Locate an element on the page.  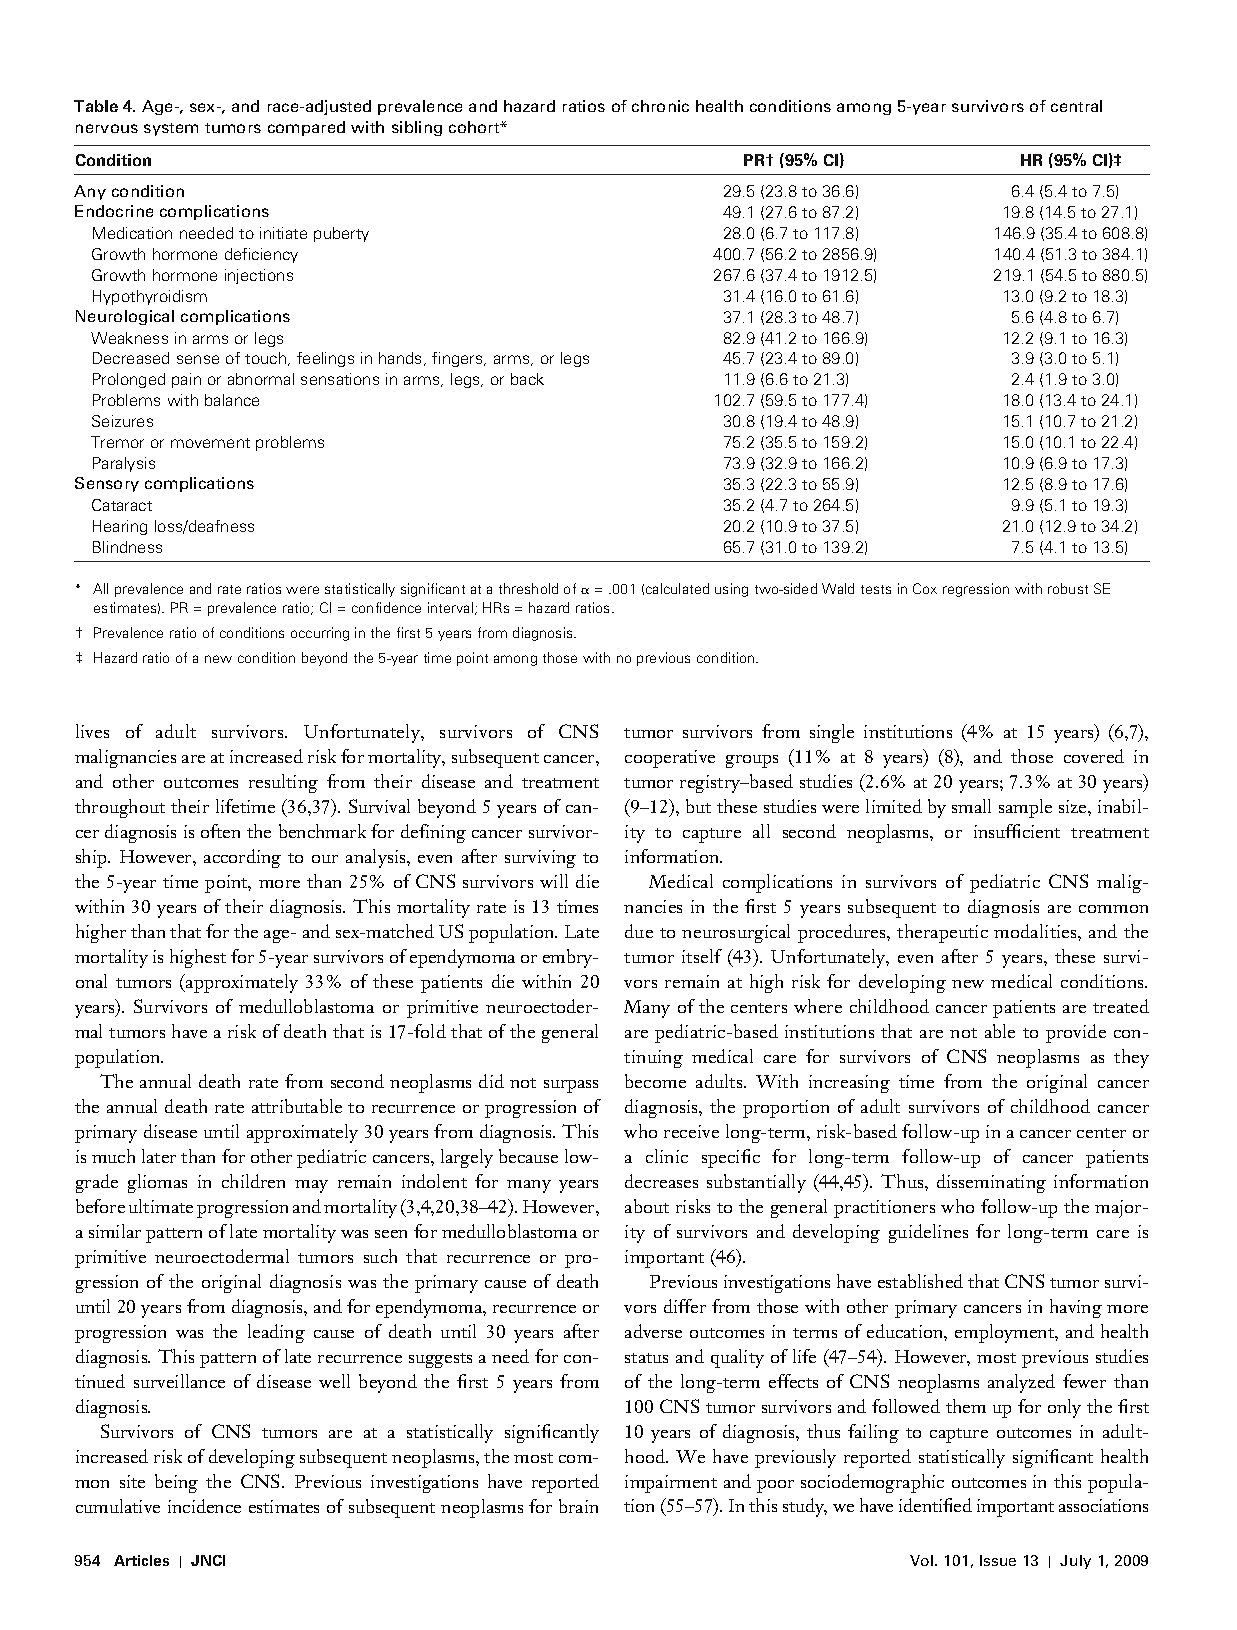
become is located at coordinates (655, 1081).
